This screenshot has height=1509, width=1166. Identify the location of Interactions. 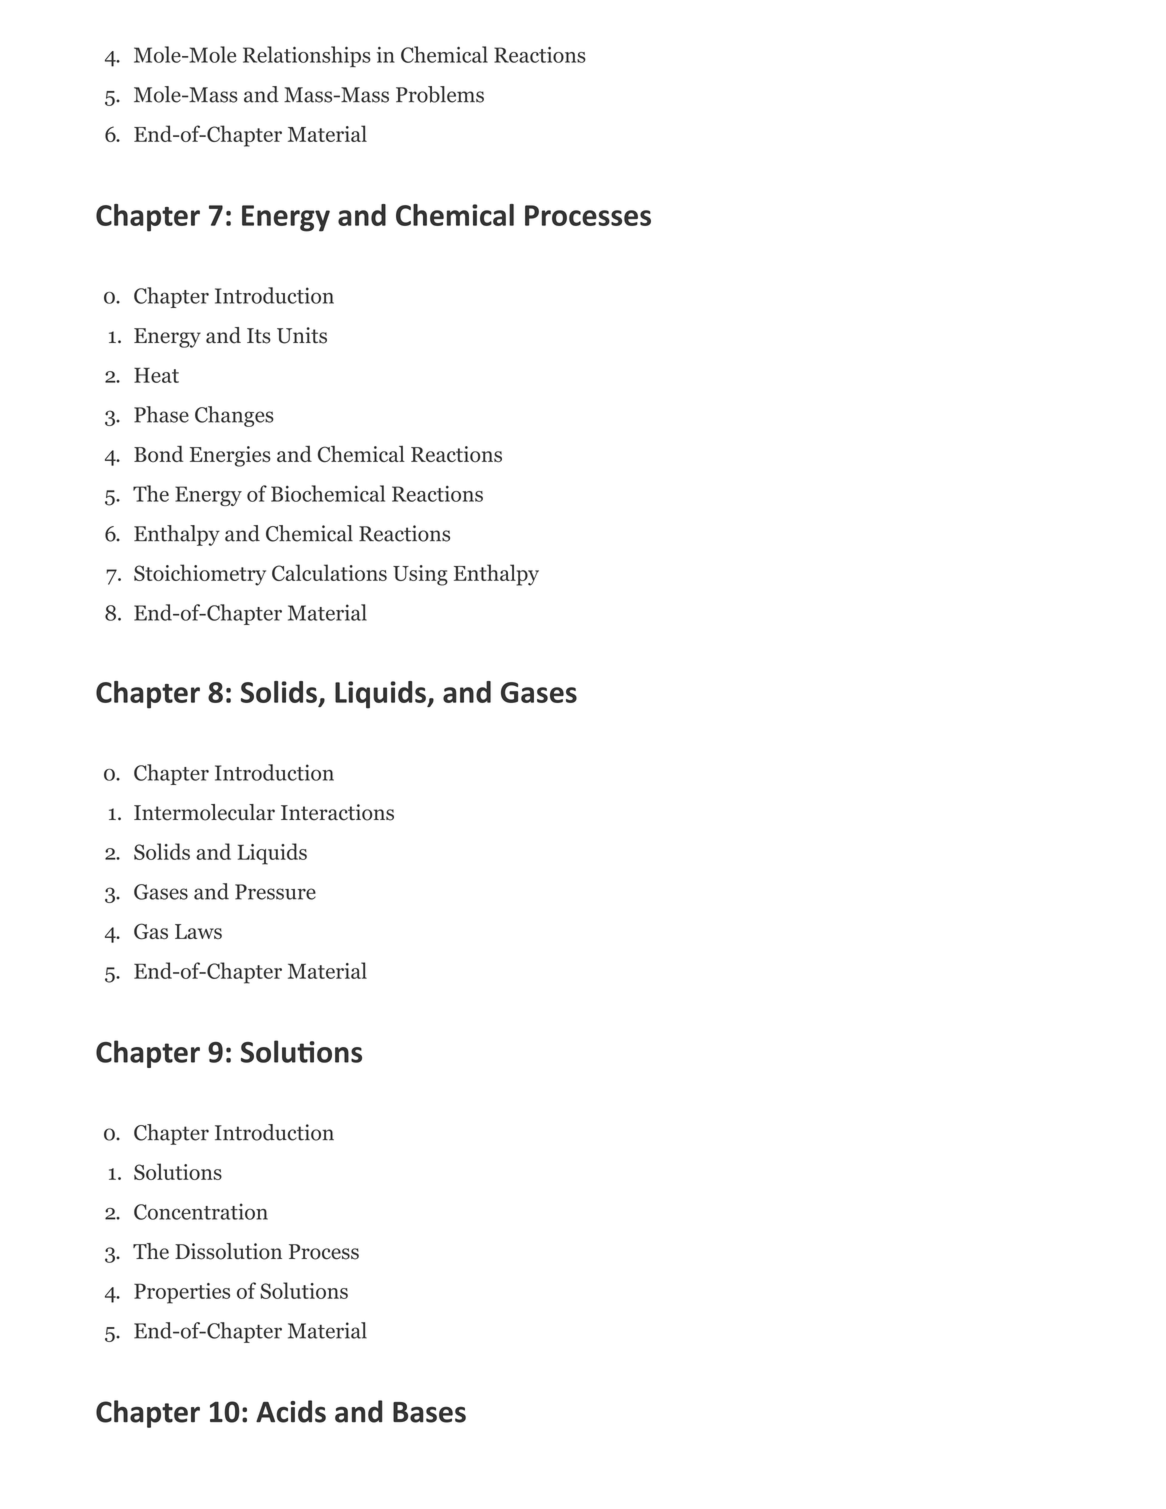
(337, 812).
